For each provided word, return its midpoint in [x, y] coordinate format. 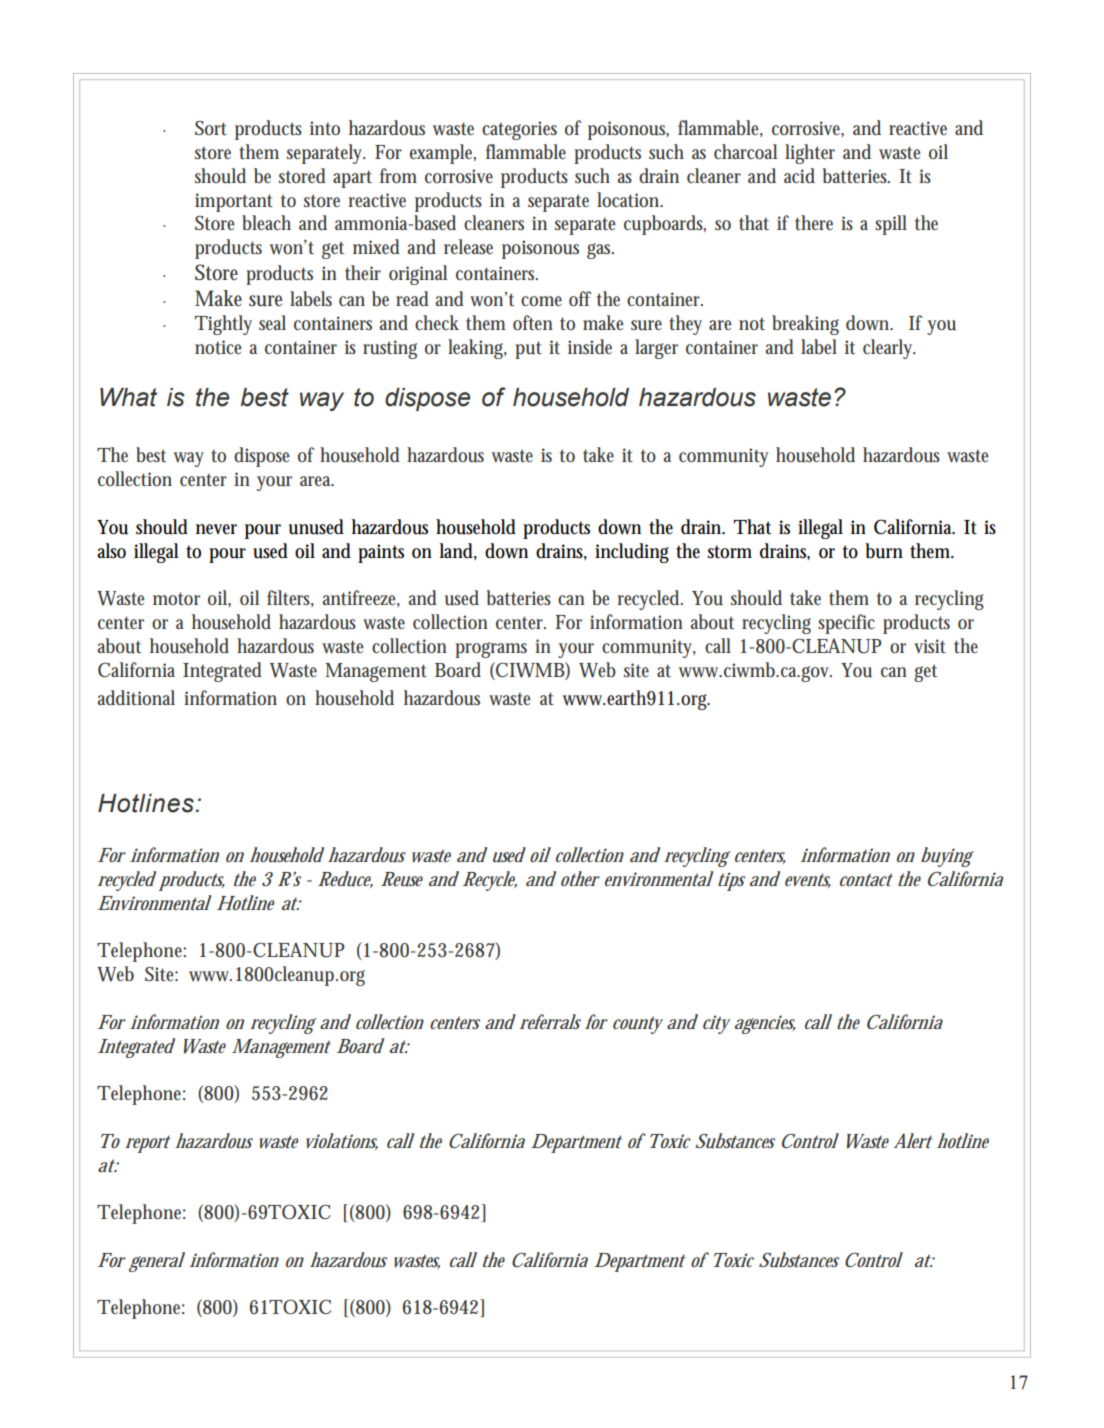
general [157, 1262]
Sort [211, 128]
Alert [913, 1140]
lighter [810, 154]
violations [342, 1141]
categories [519, 130]
